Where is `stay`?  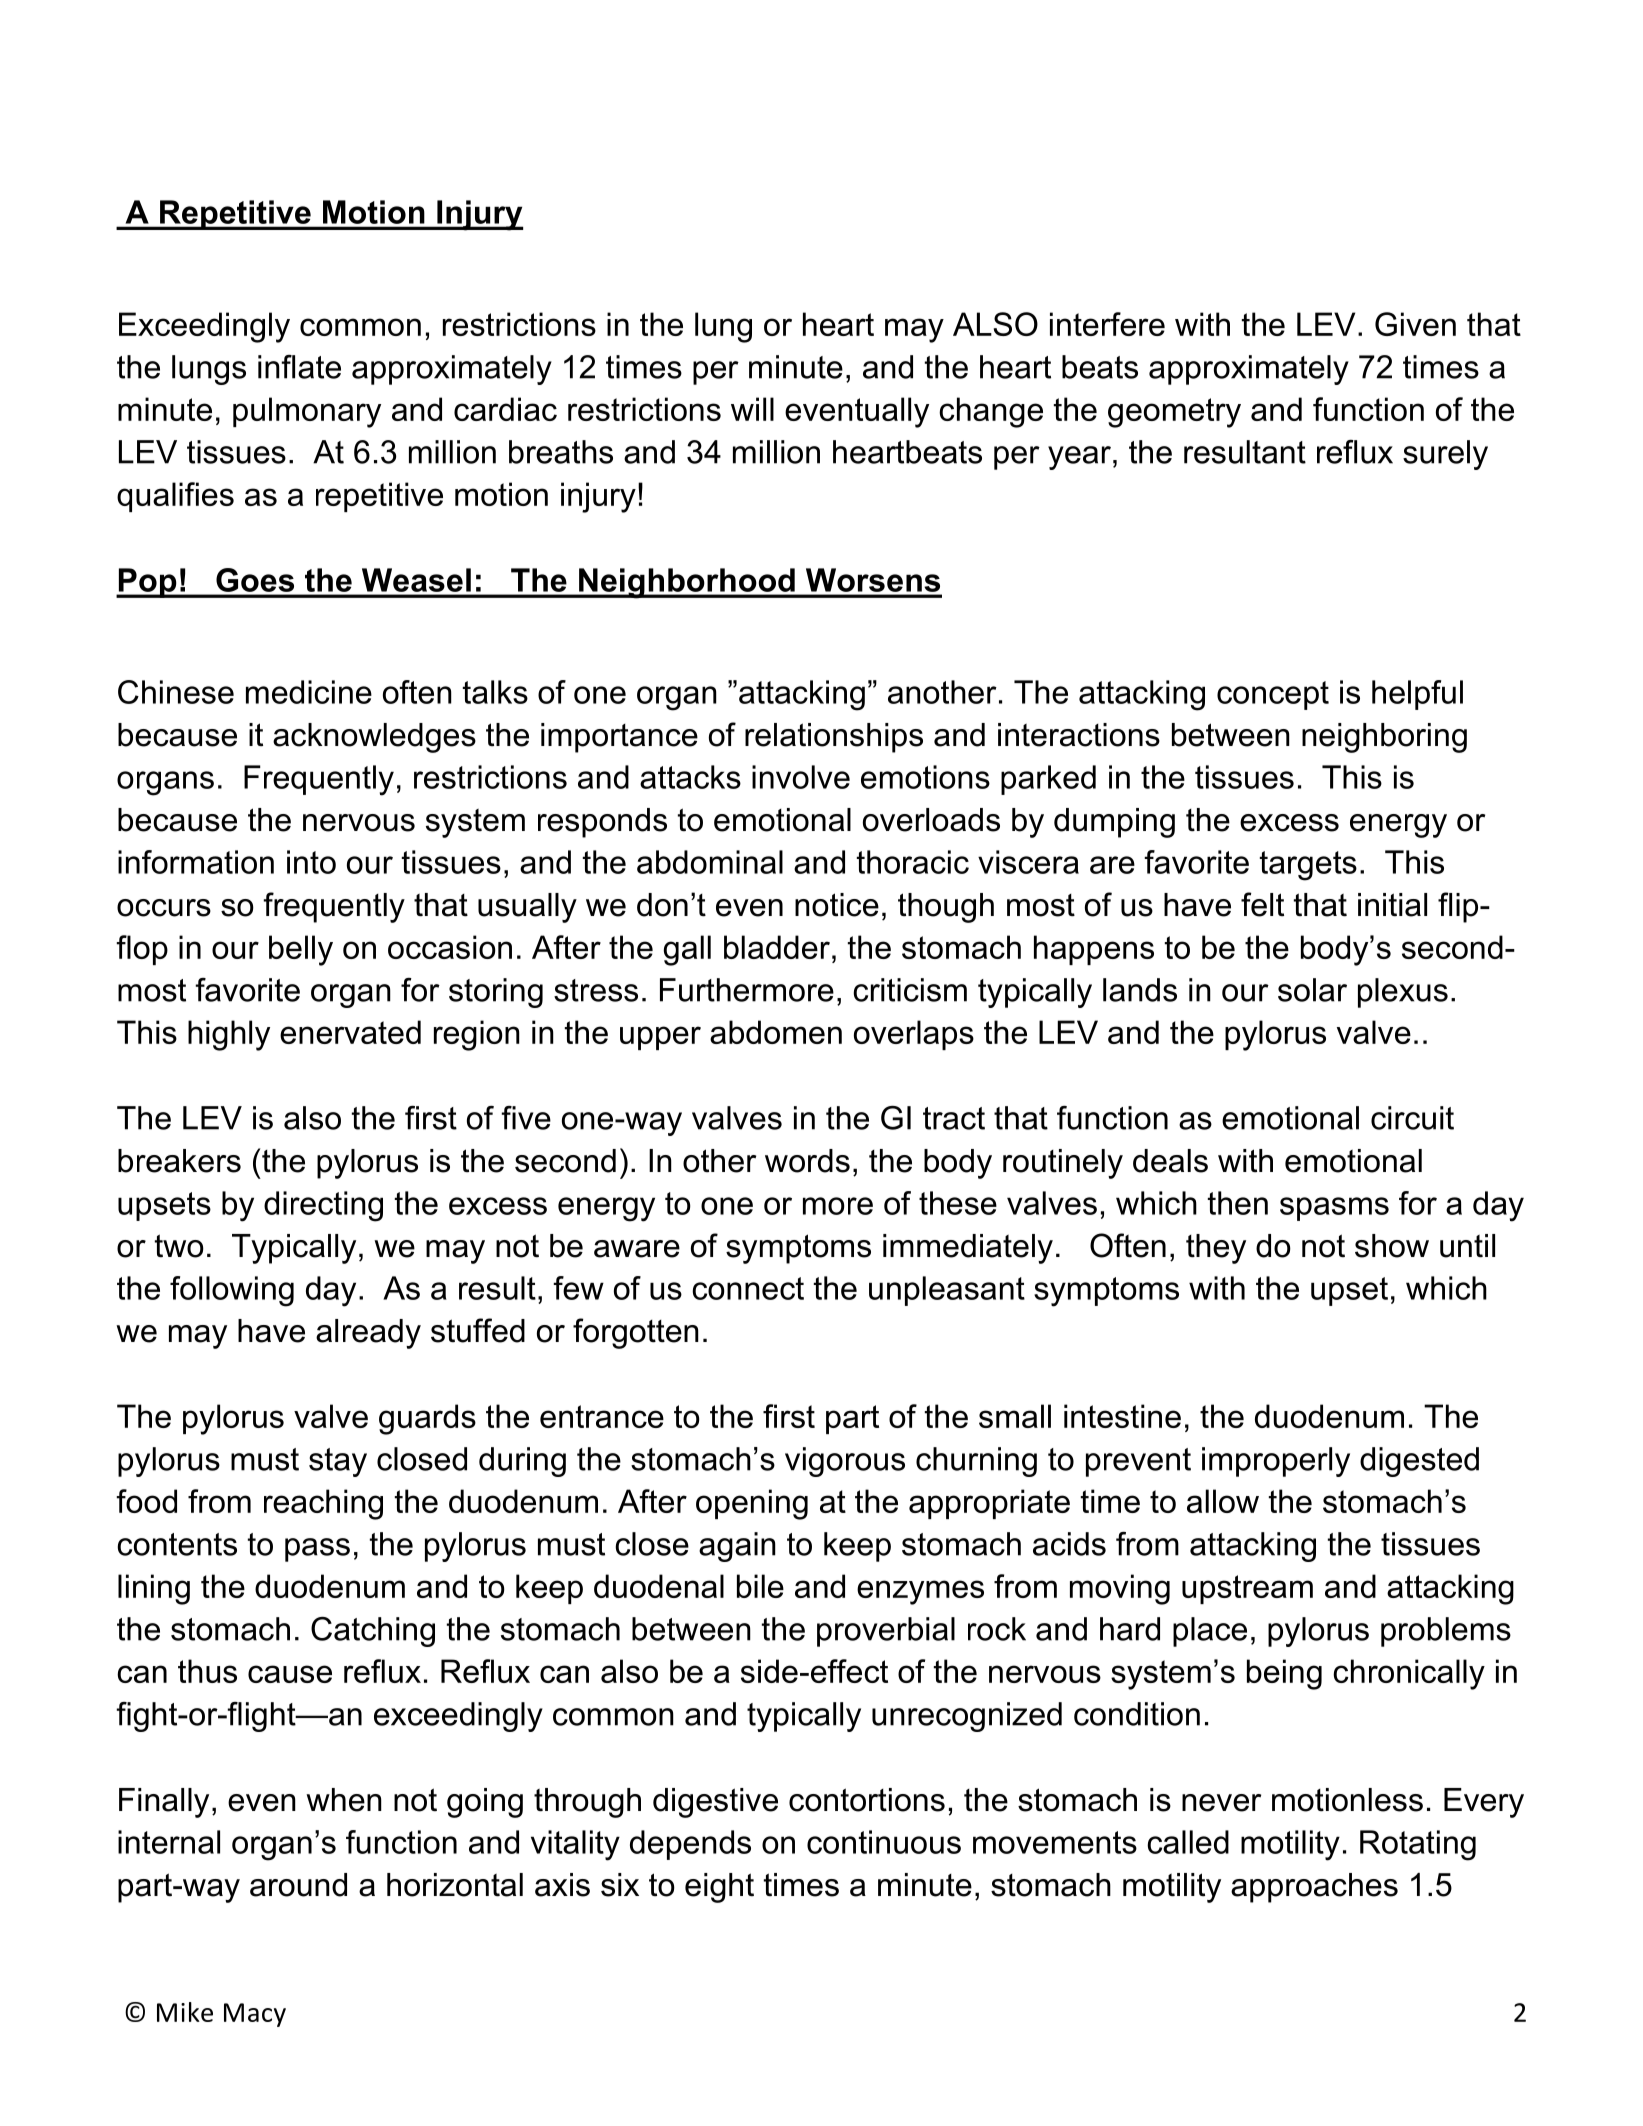
stay is located at coordinates (338, 1462).
